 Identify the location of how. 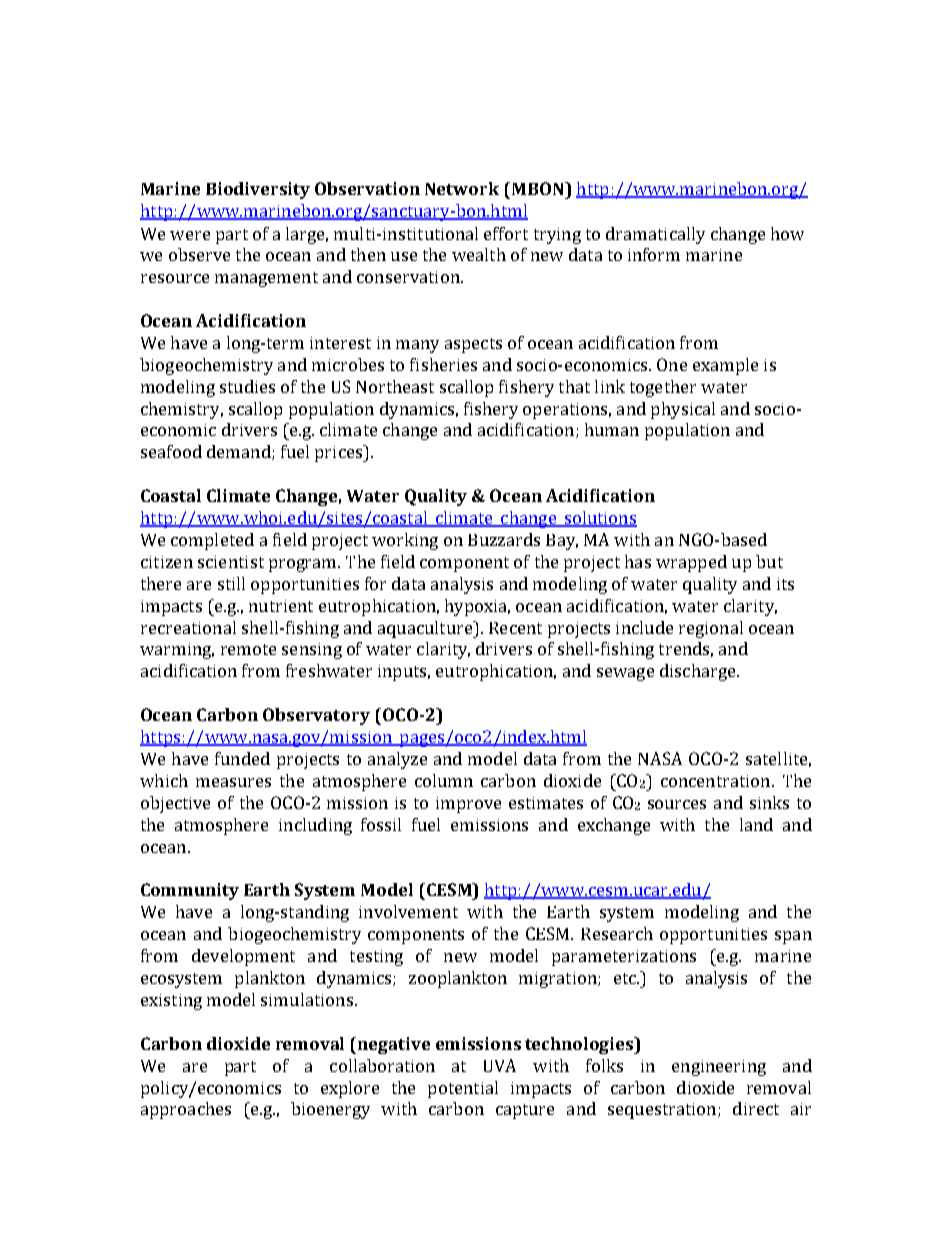
(787, 233).
